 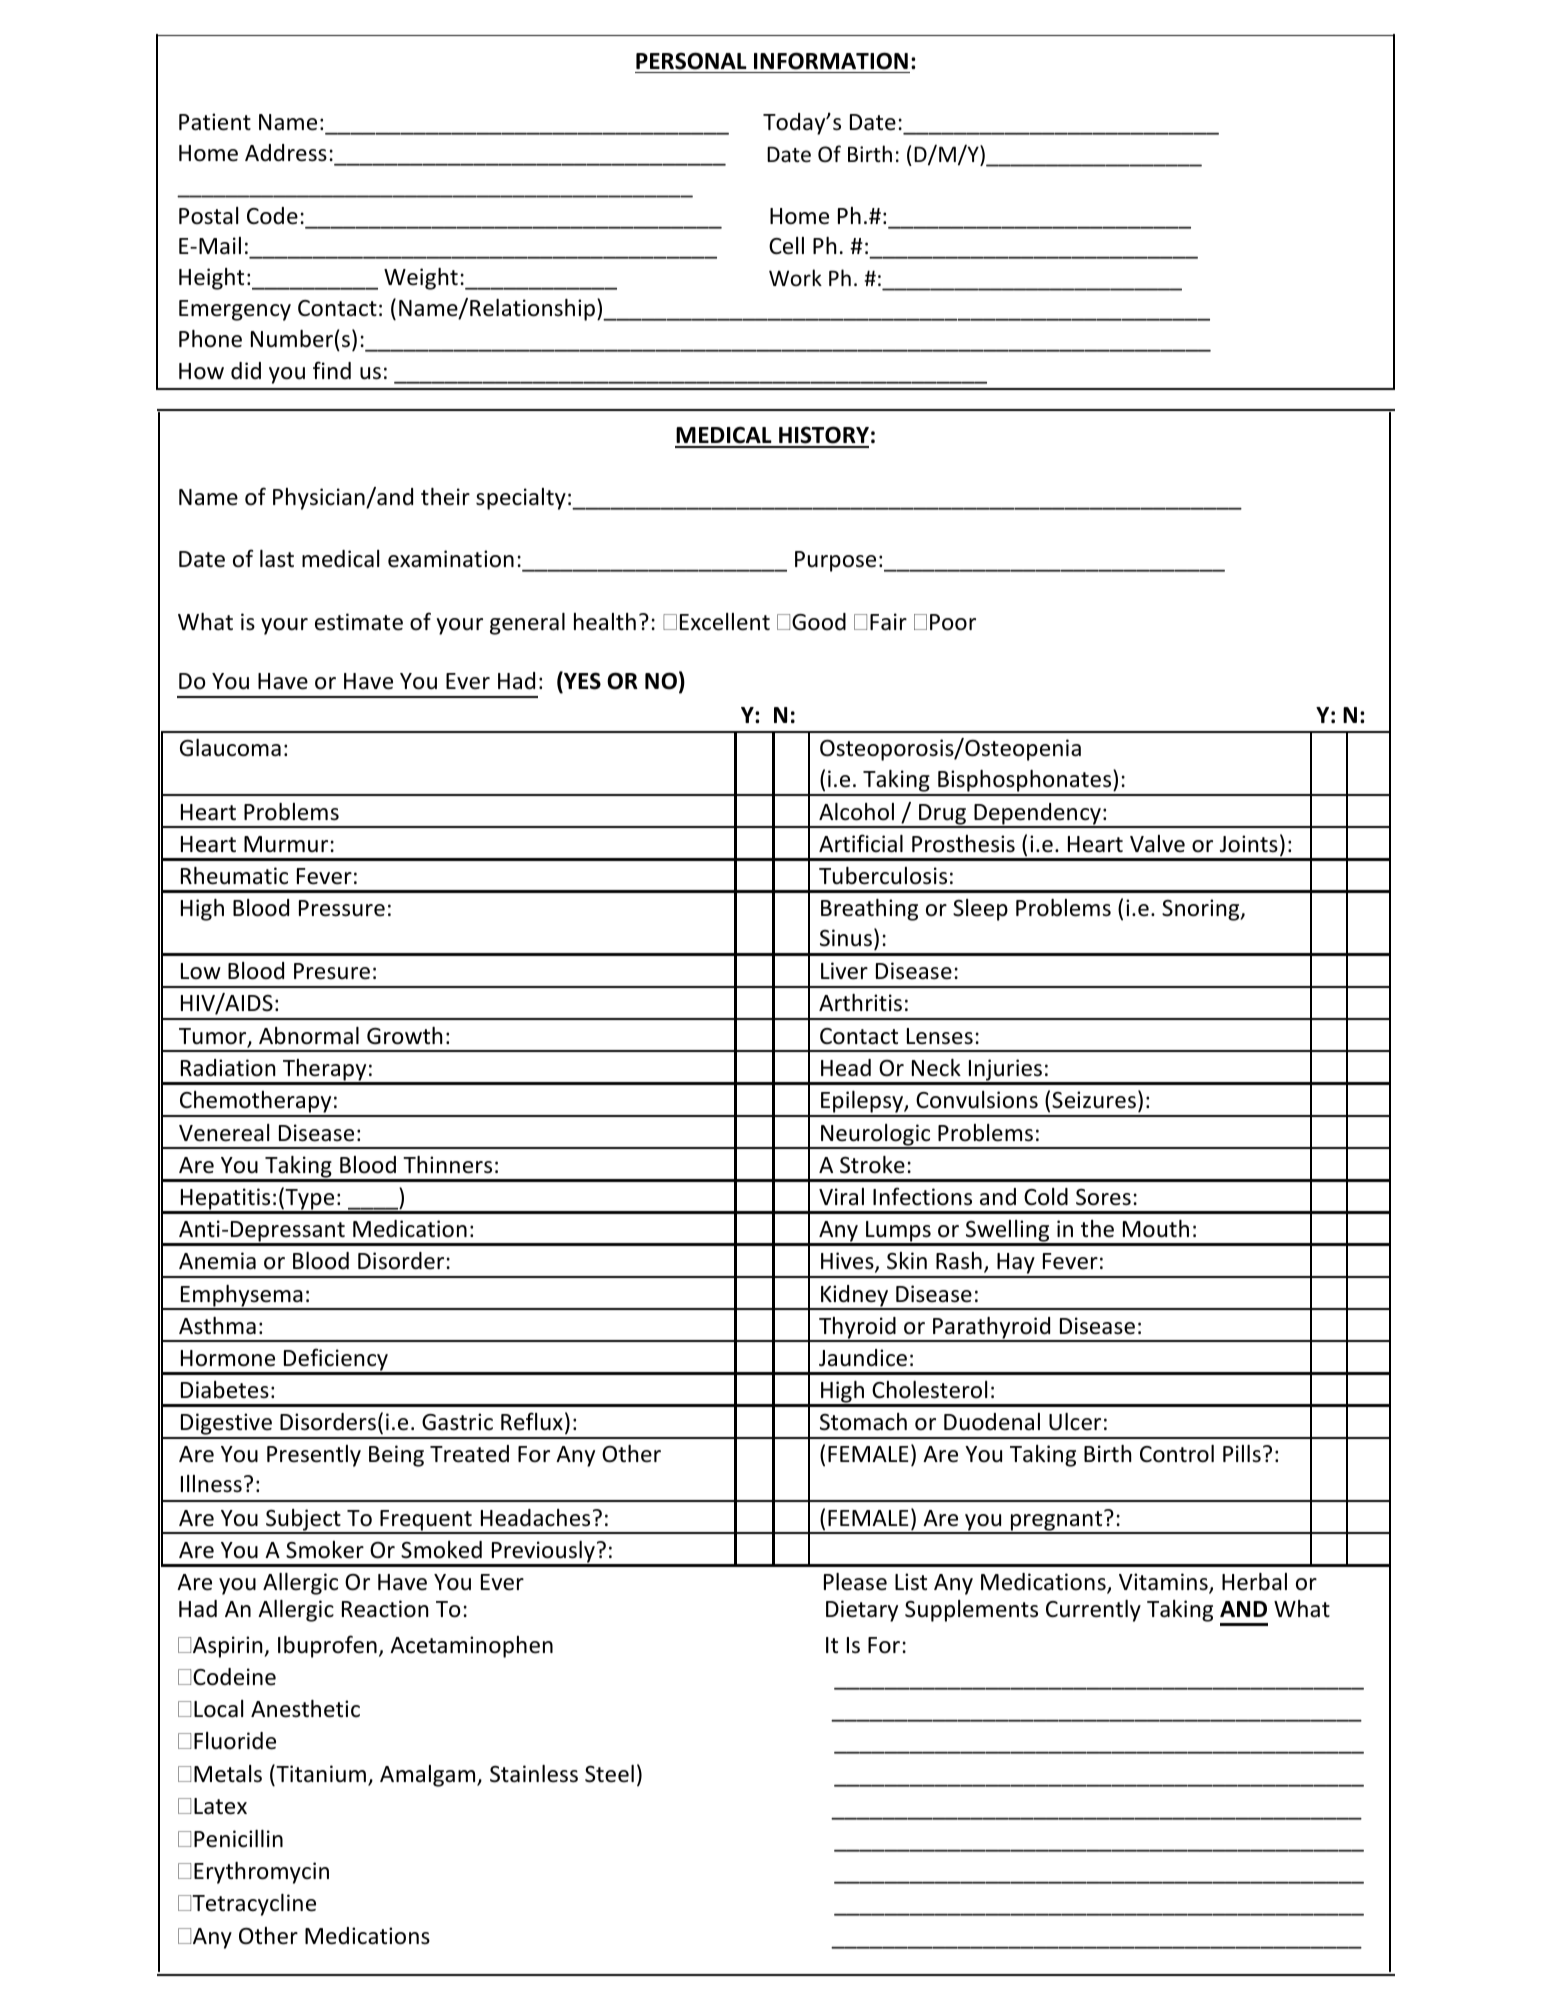 What do you see at coordinates (215, 122) in the document?
I see `Patient` at bounding box center [215, 122].
